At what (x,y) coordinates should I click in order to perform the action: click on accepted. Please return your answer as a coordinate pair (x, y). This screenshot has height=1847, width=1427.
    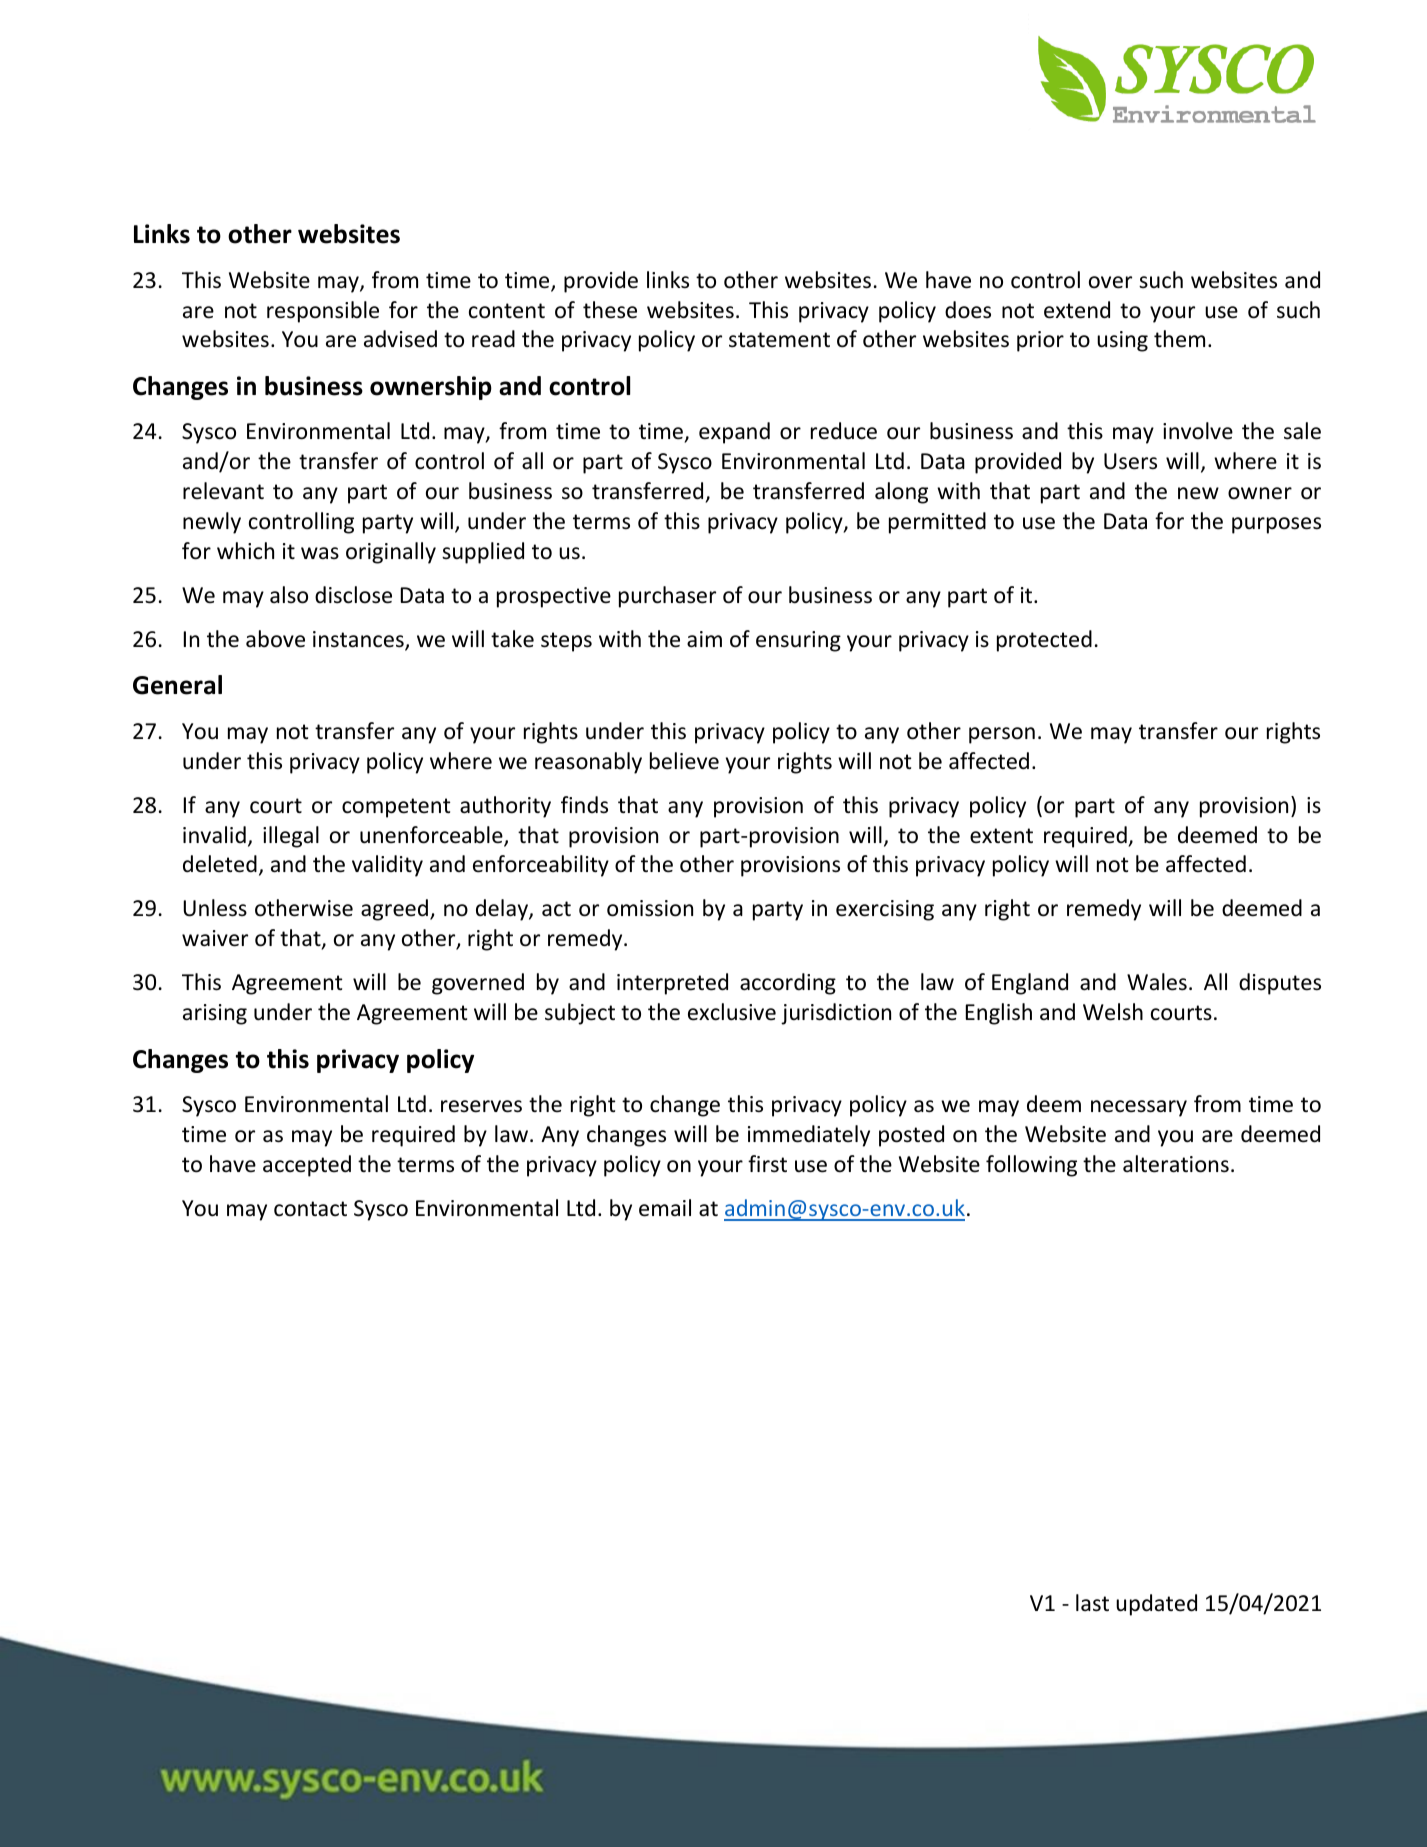
    Looking at the image, I should click on (307, 1166).
